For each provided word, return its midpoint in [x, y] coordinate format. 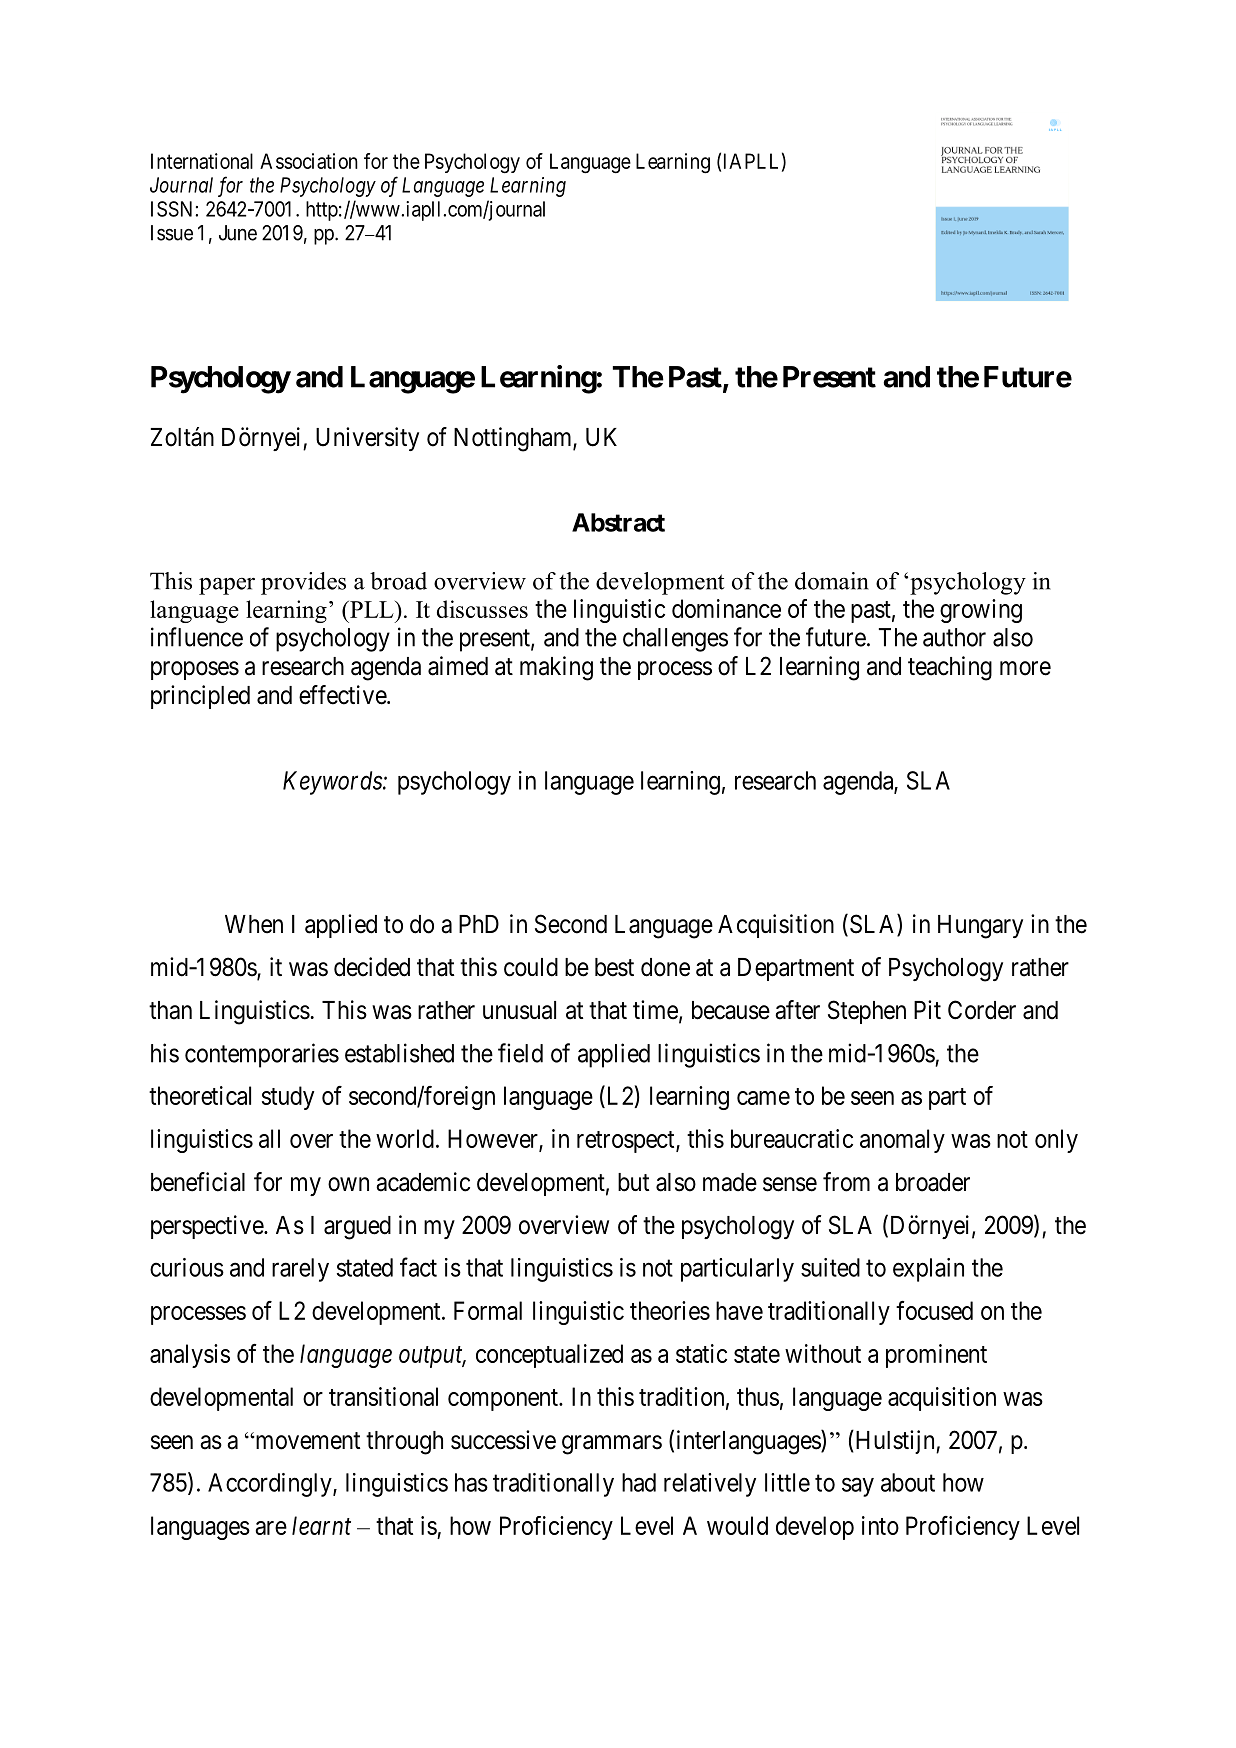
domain [832, 581]
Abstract [618, 522]
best [614, 967]
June [238, 233]
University [367, 439]
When [254, 924]
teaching [950, 668]
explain [928, 1270]
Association [309, 161]
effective [343, 695]
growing [981, 611]
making [556, 668]
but [633, 1182]
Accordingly [271, 1485]
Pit [927, 1009]
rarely [300, 1270]
